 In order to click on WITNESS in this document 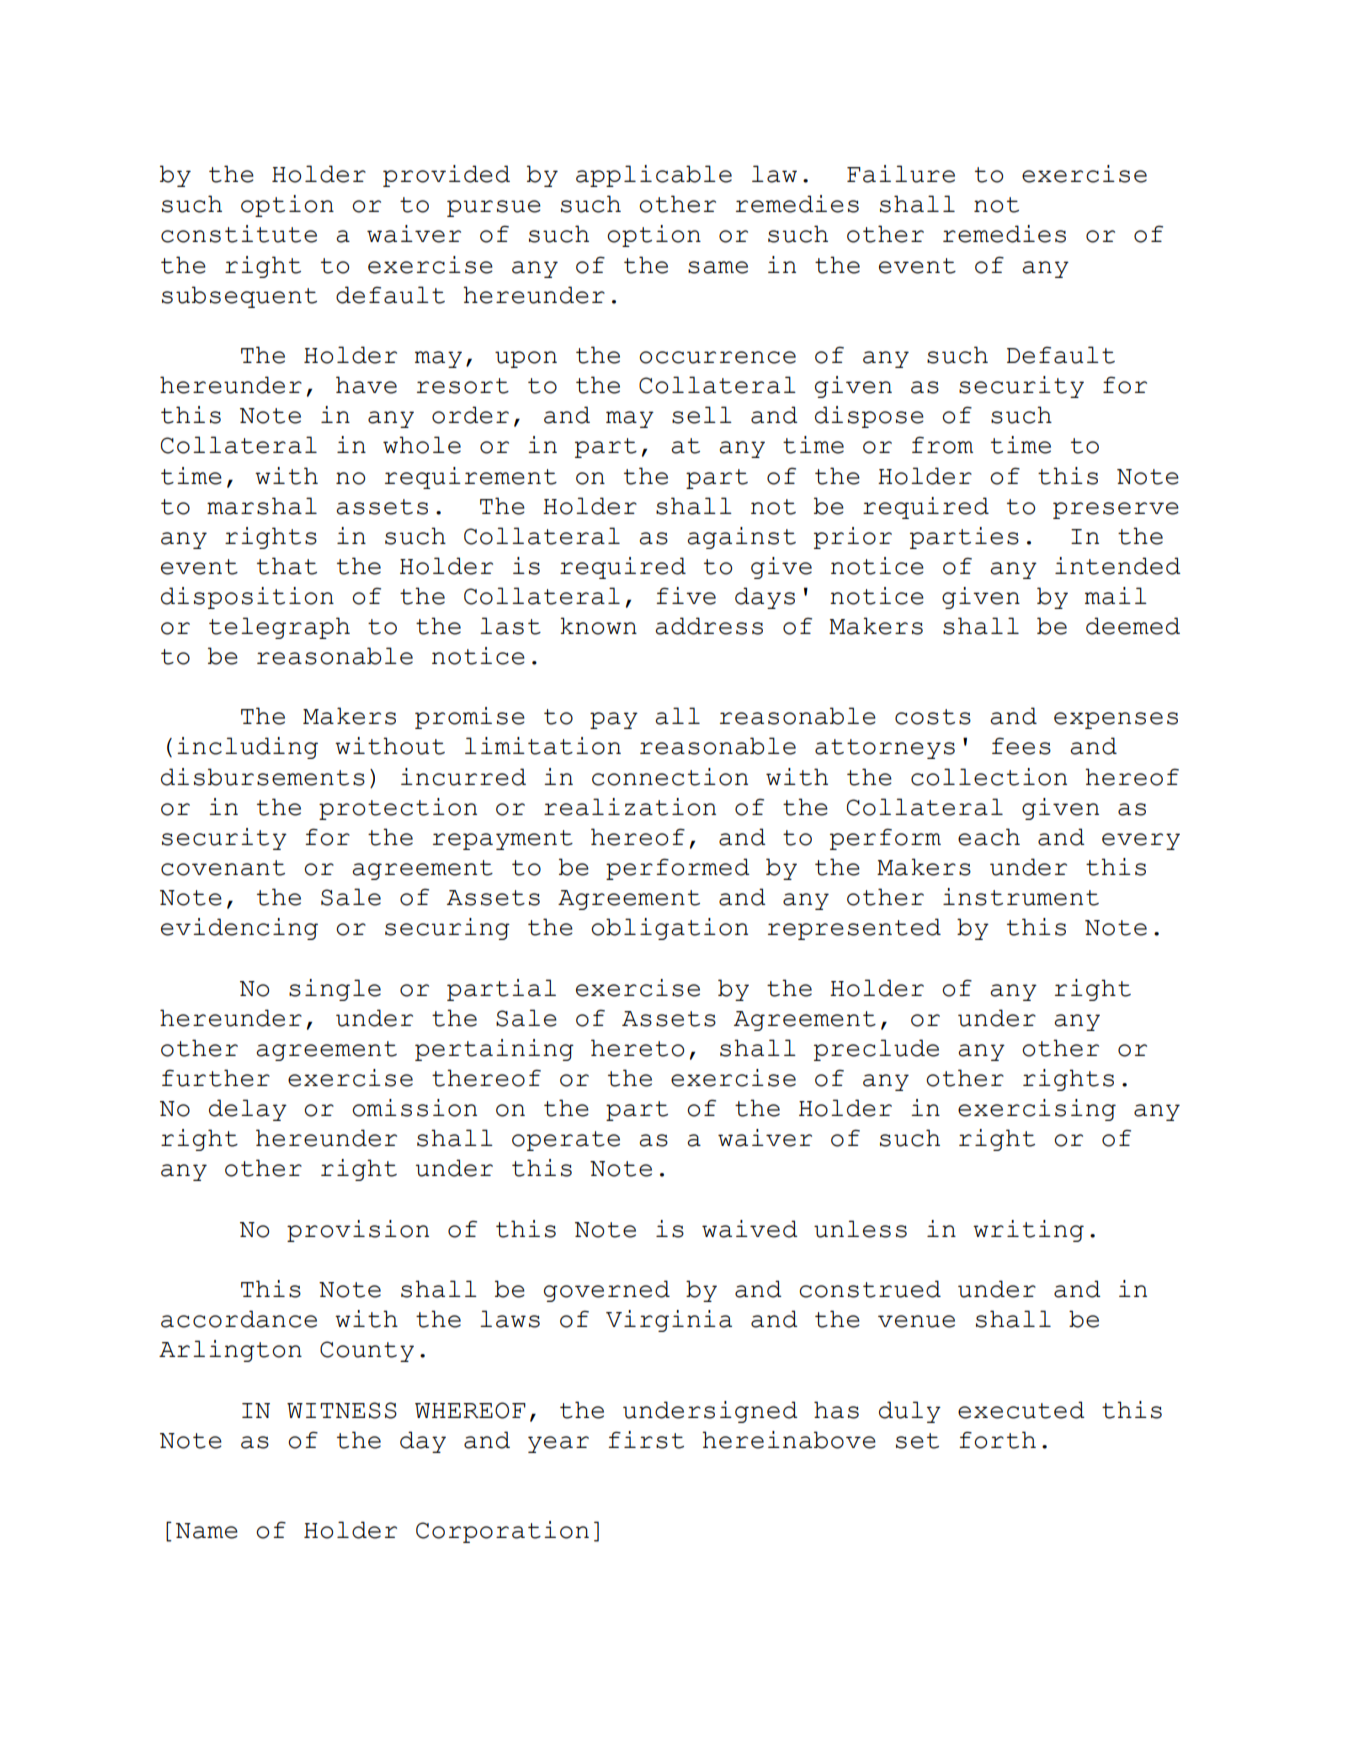, I will do `click(342, 1410)`.
